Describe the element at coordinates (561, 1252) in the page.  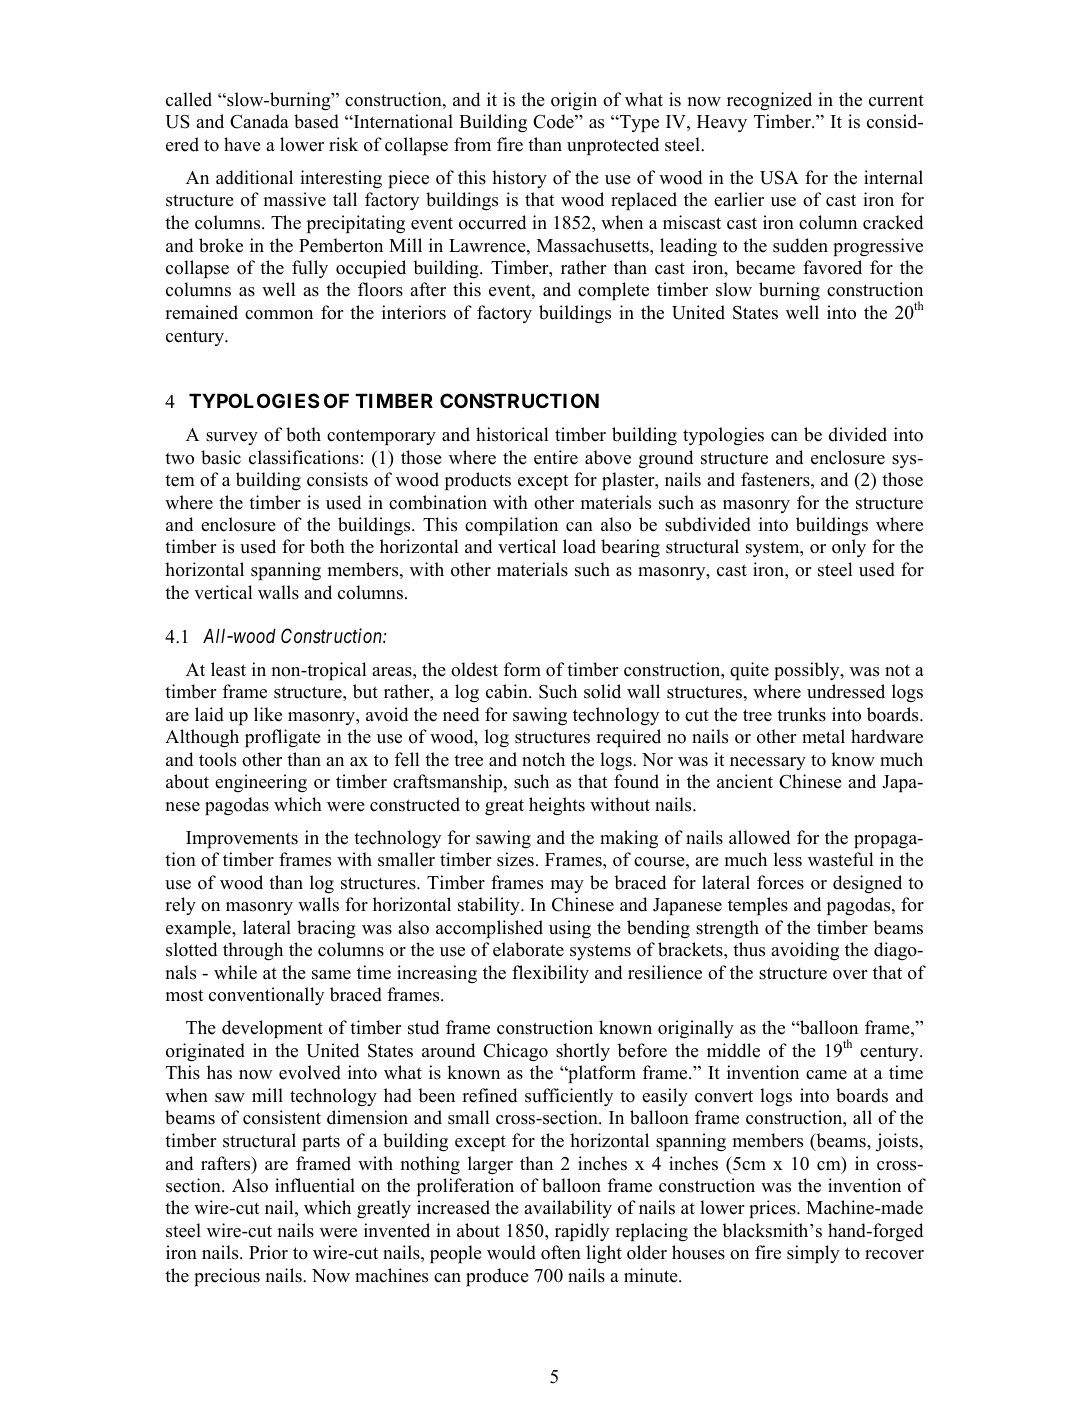
I see `often` at that location.
